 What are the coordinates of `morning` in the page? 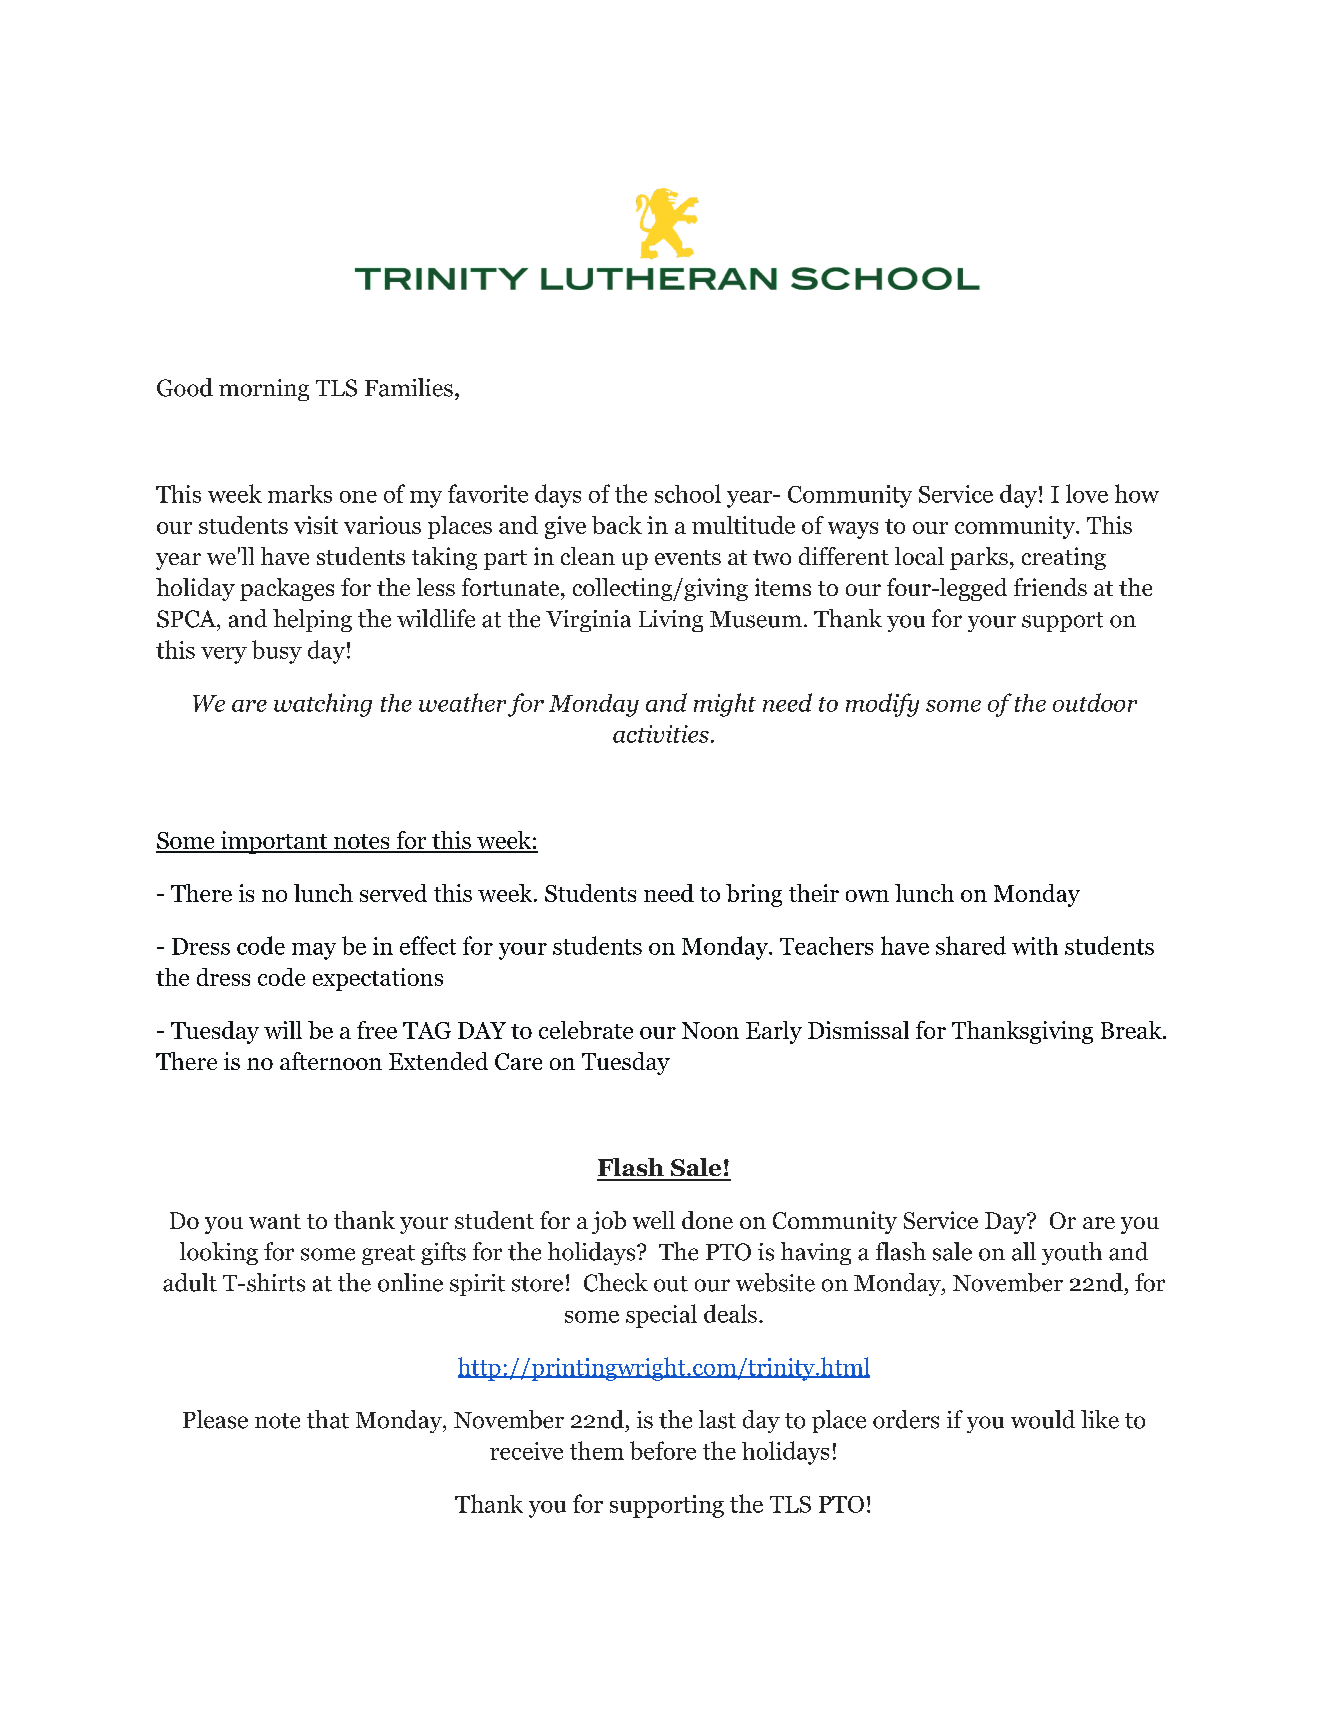 It's located at (264, 390).
